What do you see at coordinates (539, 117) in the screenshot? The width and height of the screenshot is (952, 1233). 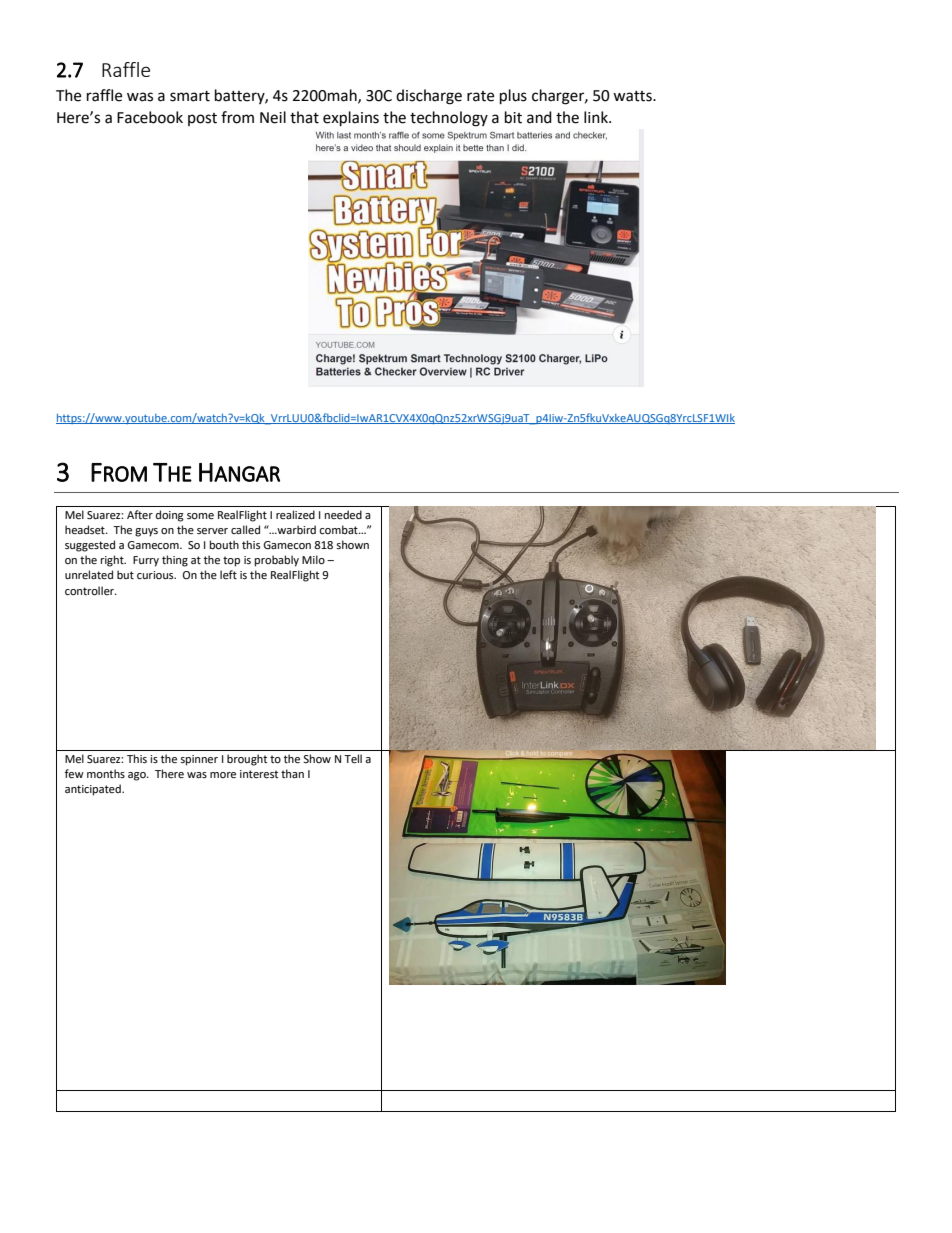 I see `and` at bounding box center [539, 117].
